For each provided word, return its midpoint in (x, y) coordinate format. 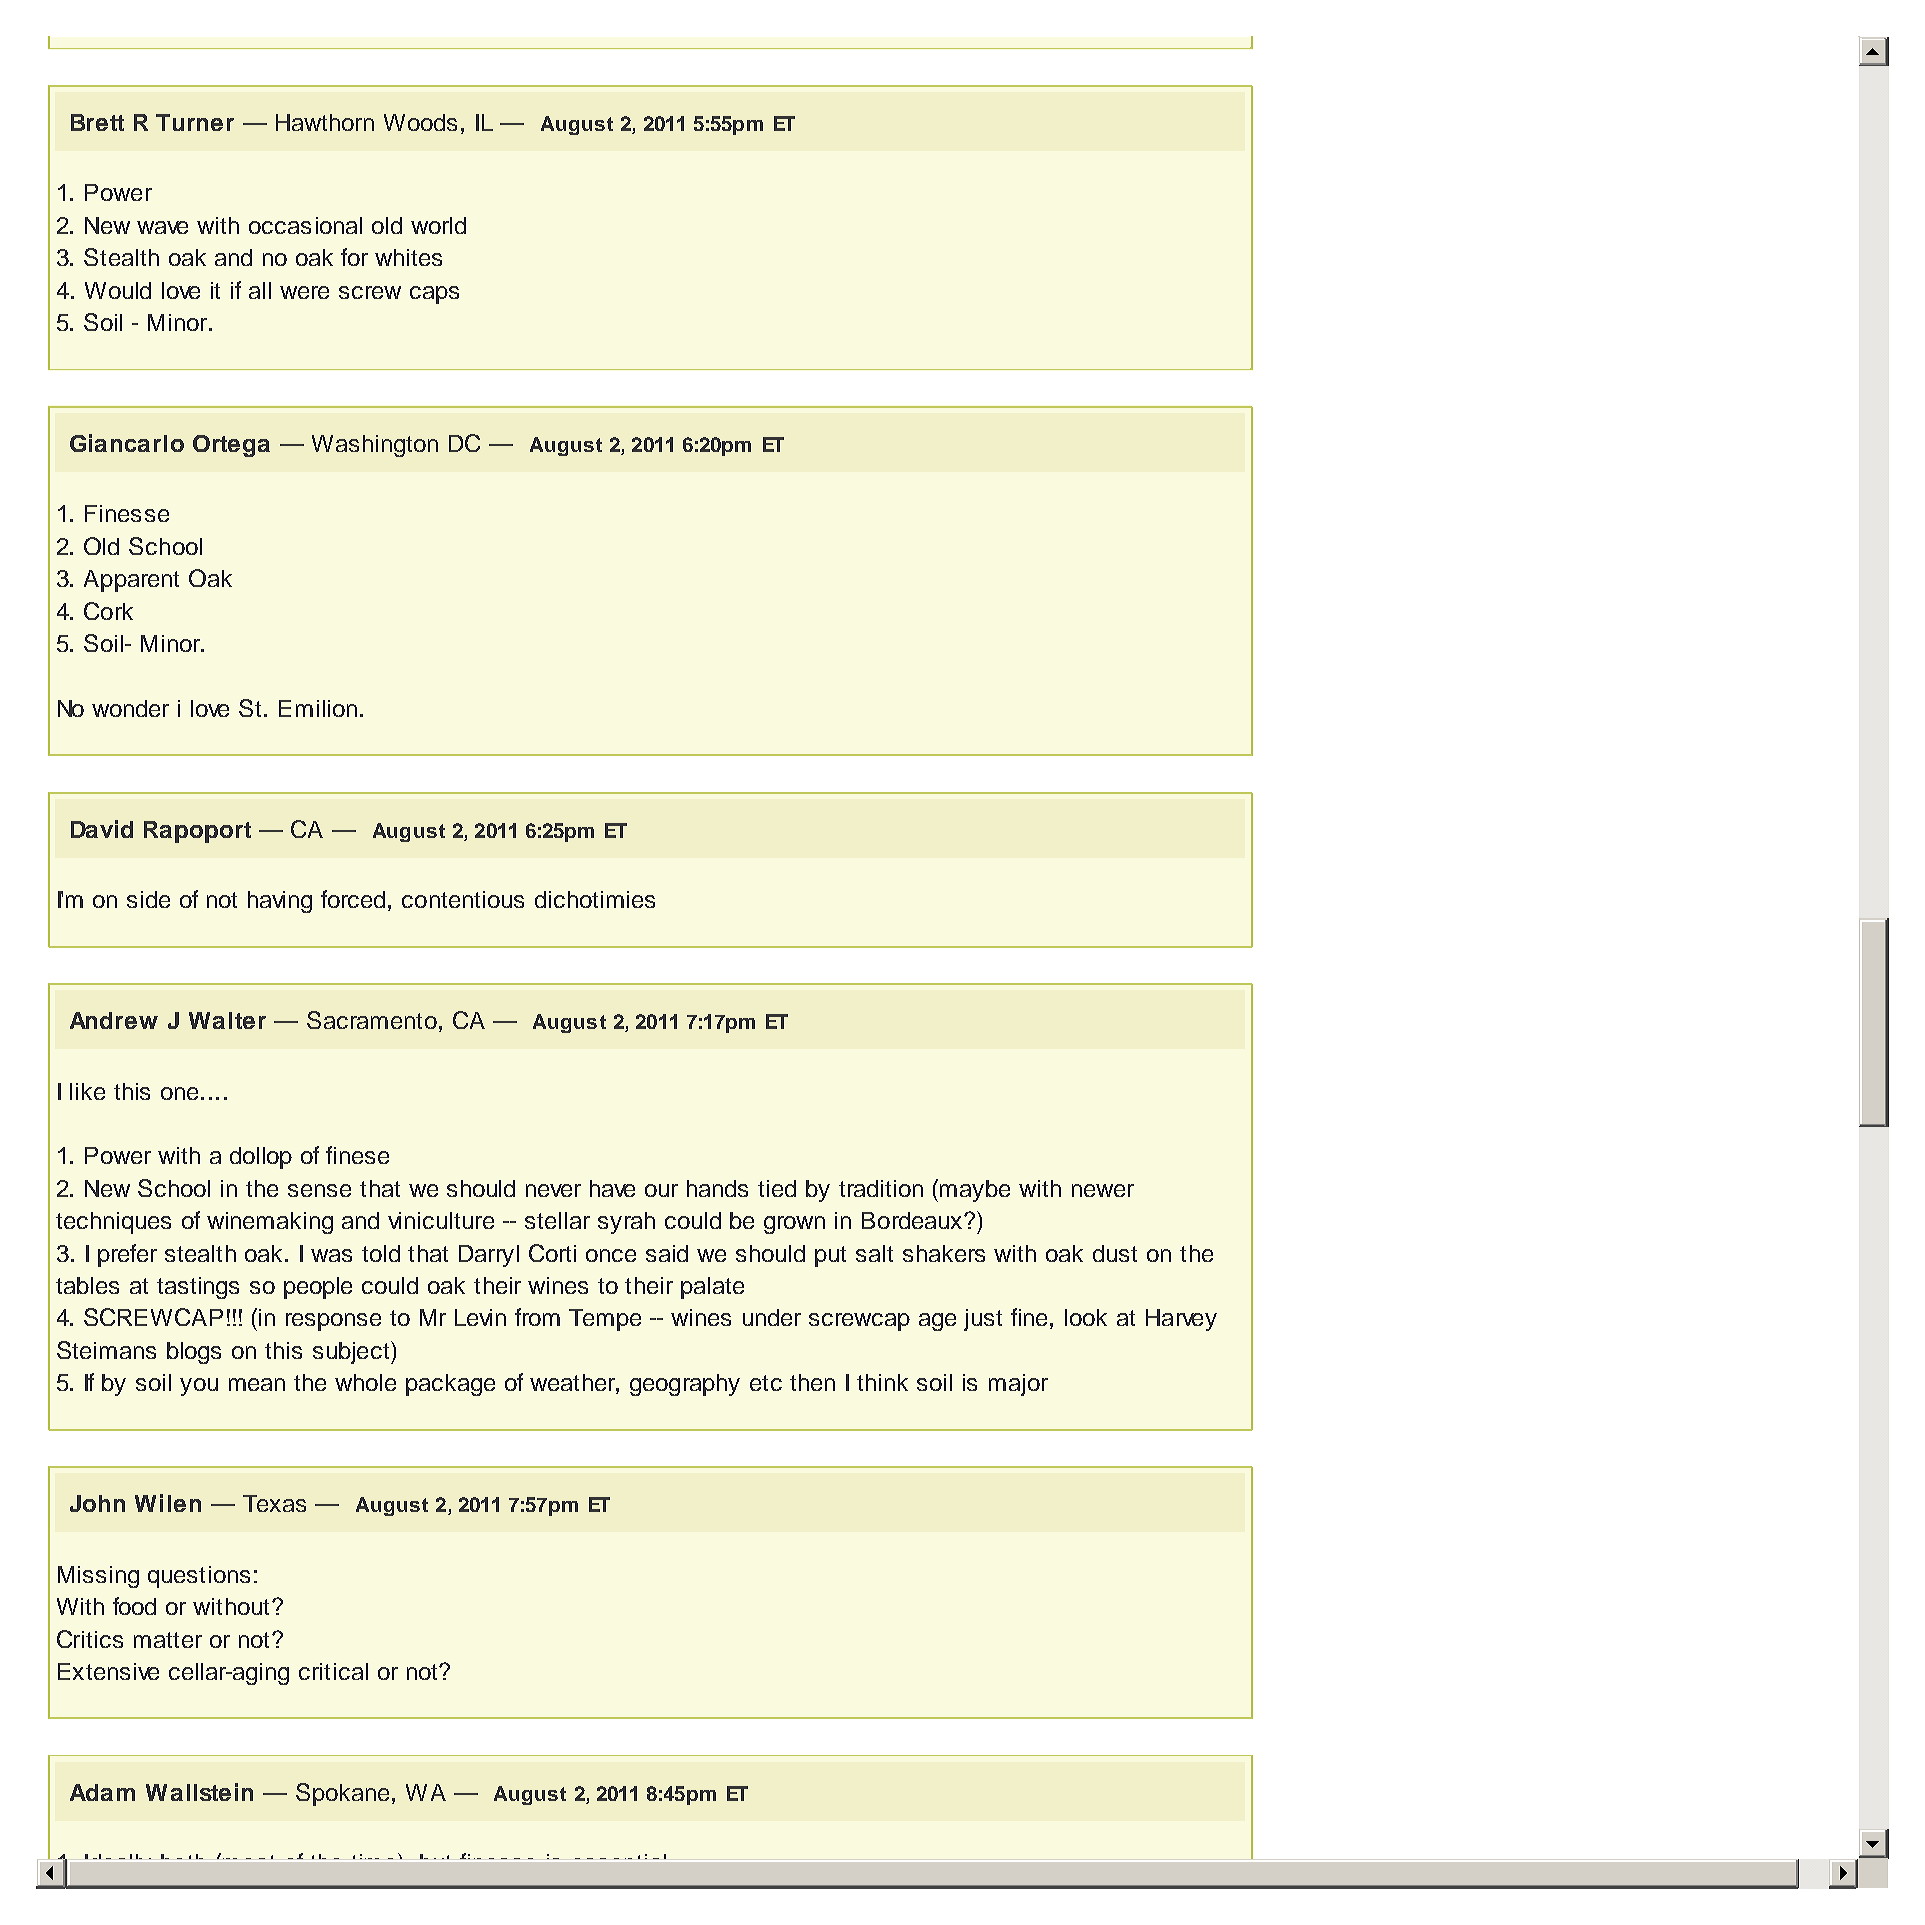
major (1018, 1385)
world (438, 225)
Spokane (342, 1794)
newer (1103, 1190)
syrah (626, 1223)
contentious (463, 899)
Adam (102, 1792)
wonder (130, 708)
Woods (420, 122)
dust (1115, 1253)
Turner (195, 122)
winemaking (270, 1223)
